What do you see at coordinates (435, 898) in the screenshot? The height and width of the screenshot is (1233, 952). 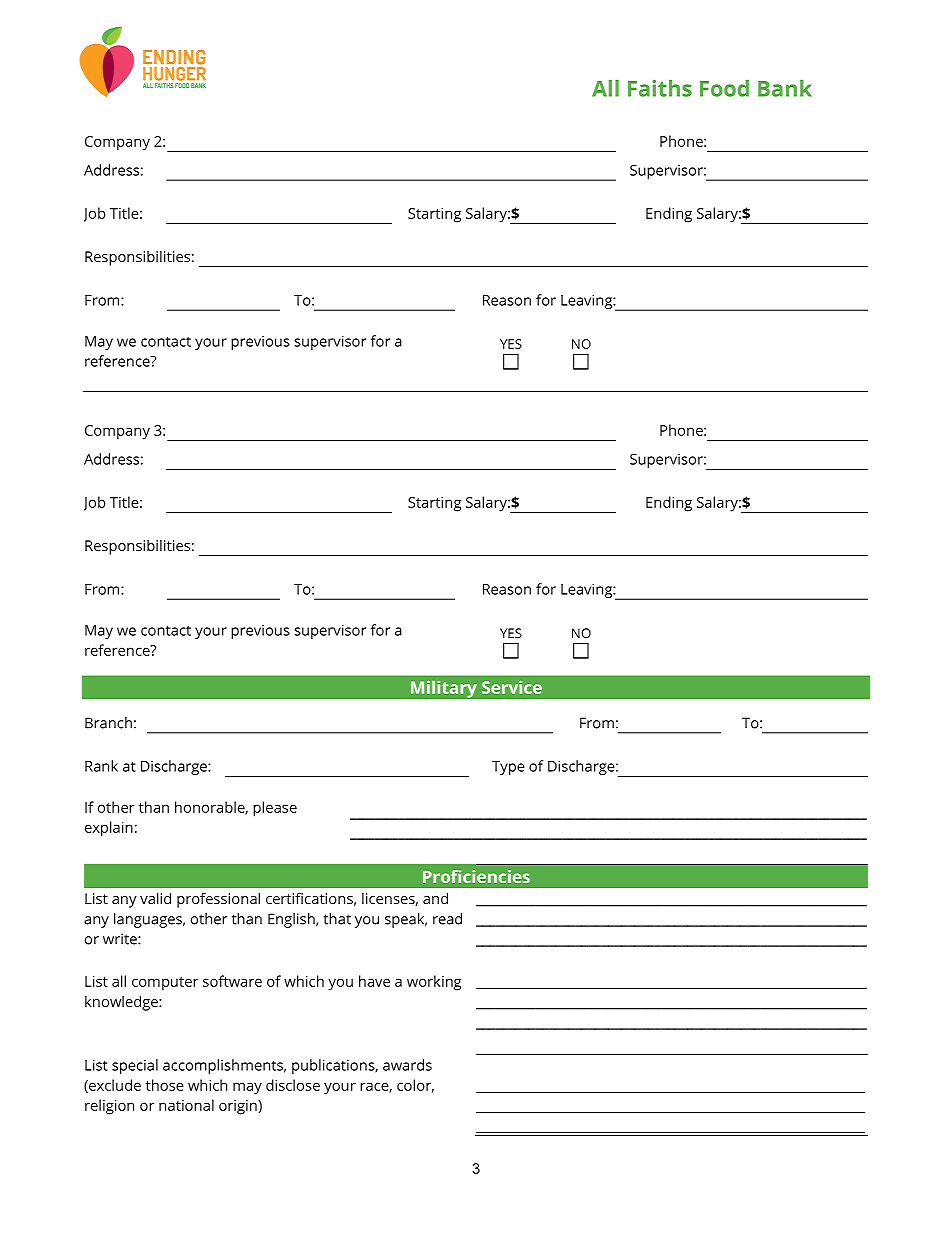 I see `and` at bounding box center [435, 898].
